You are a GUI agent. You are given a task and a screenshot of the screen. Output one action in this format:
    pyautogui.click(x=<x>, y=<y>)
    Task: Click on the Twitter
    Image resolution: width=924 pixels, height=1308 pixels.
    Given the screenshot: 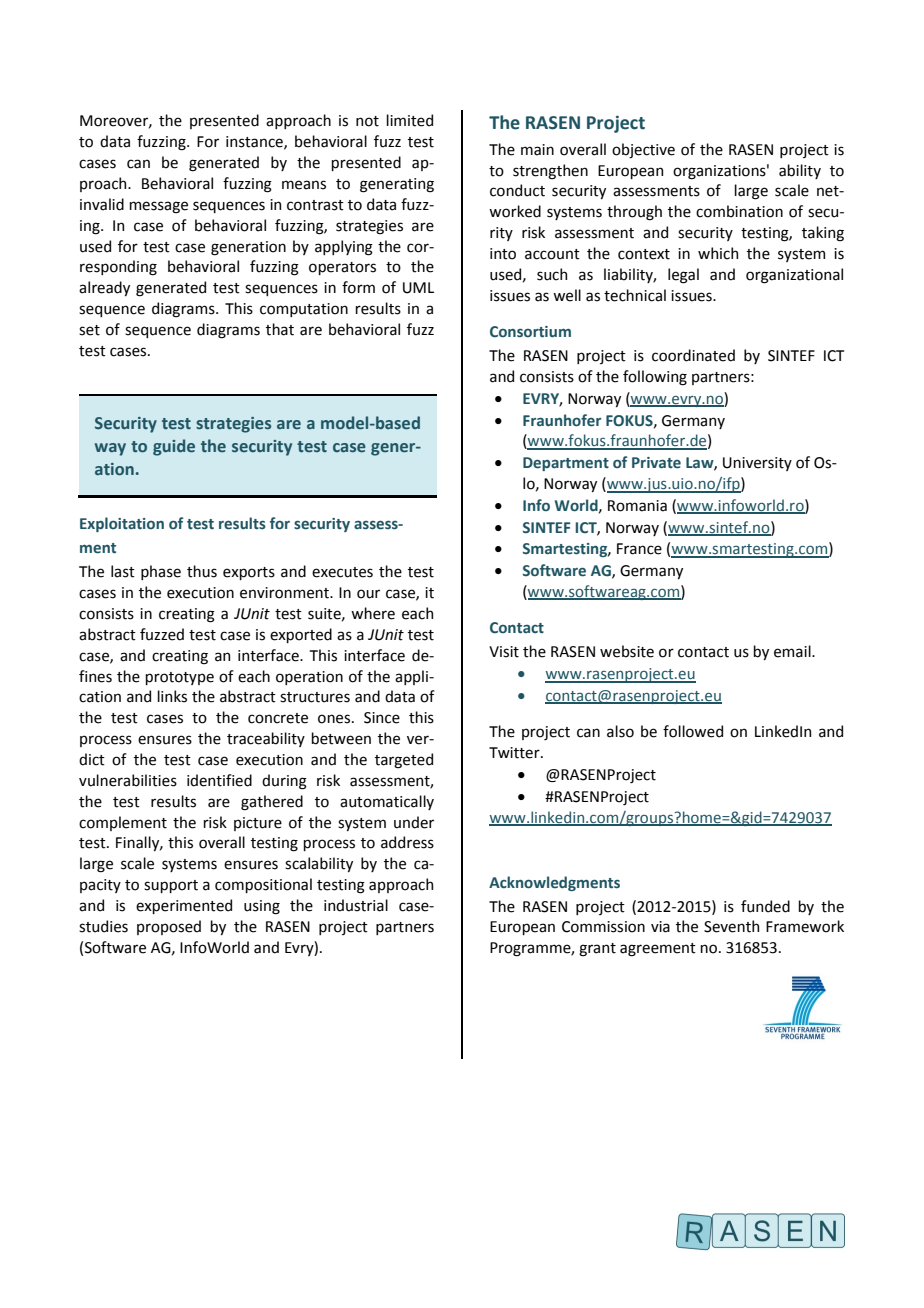 What is the action you would take?
    pyautogui.click(x=515, y=753)
